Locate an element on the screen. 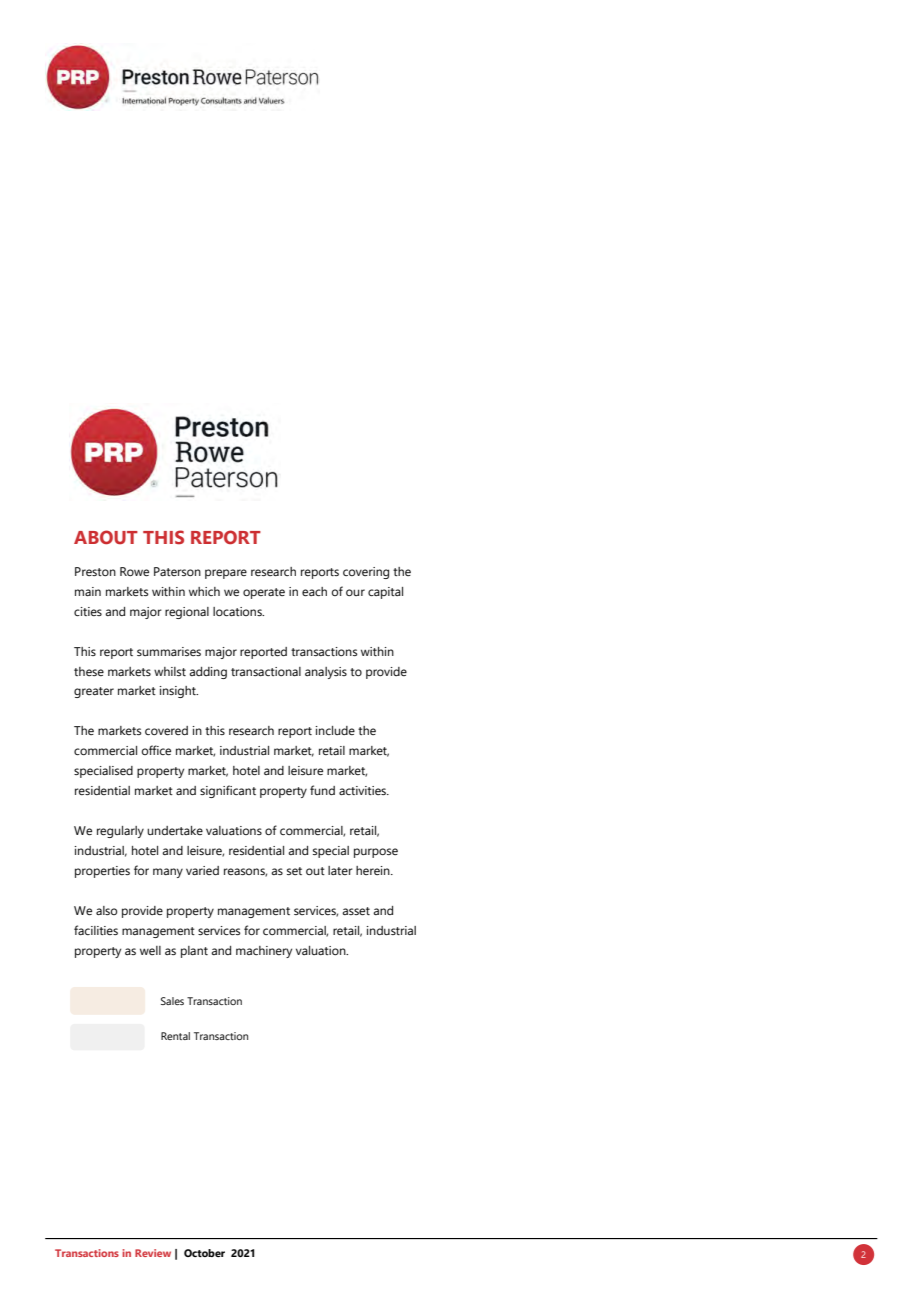 Image resolution: width=924 pixels, height=1308 pixels. varied is located at coordinates (202, 870).
